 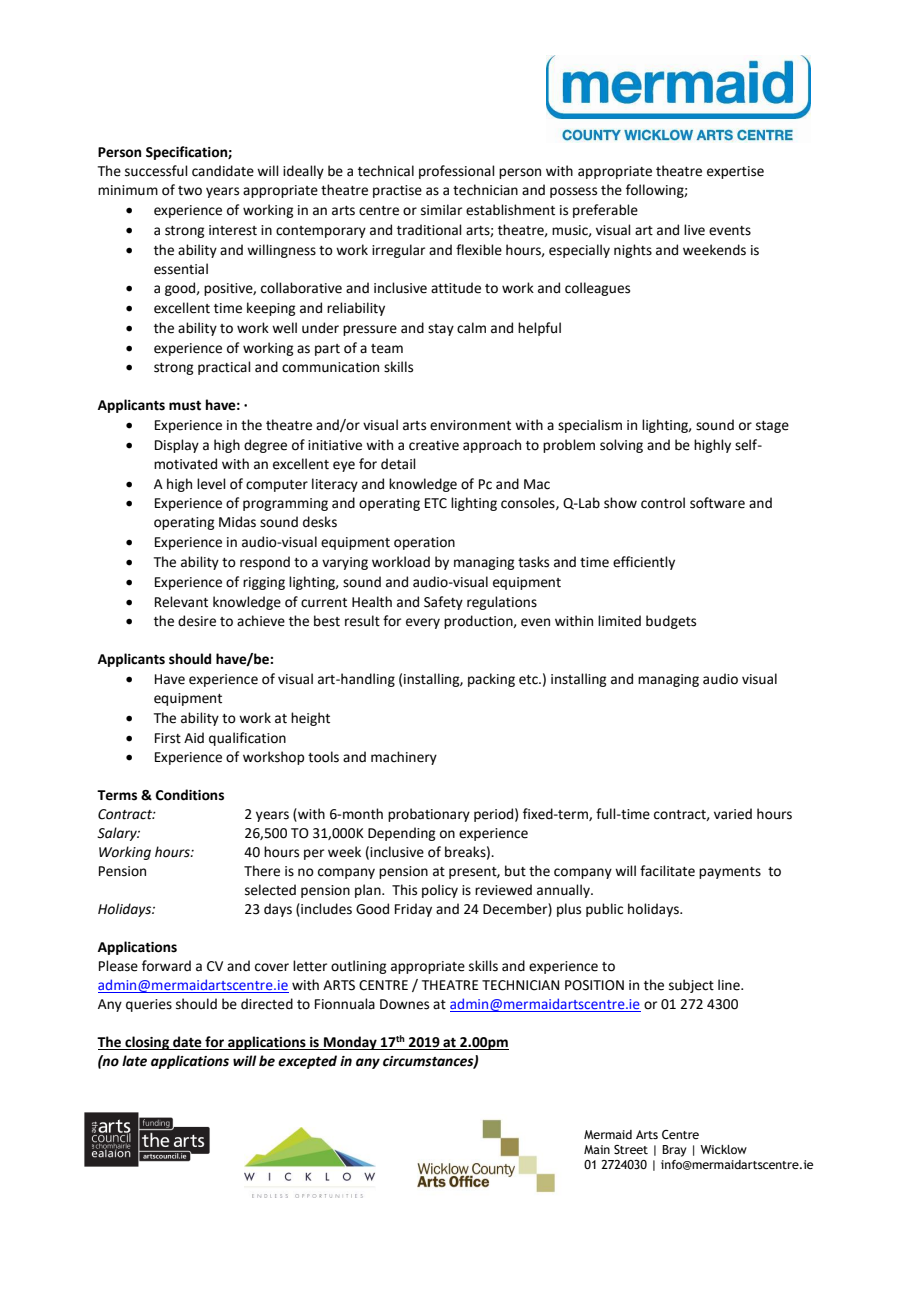 I want to click on budgets, so click(x=671, y=622).
